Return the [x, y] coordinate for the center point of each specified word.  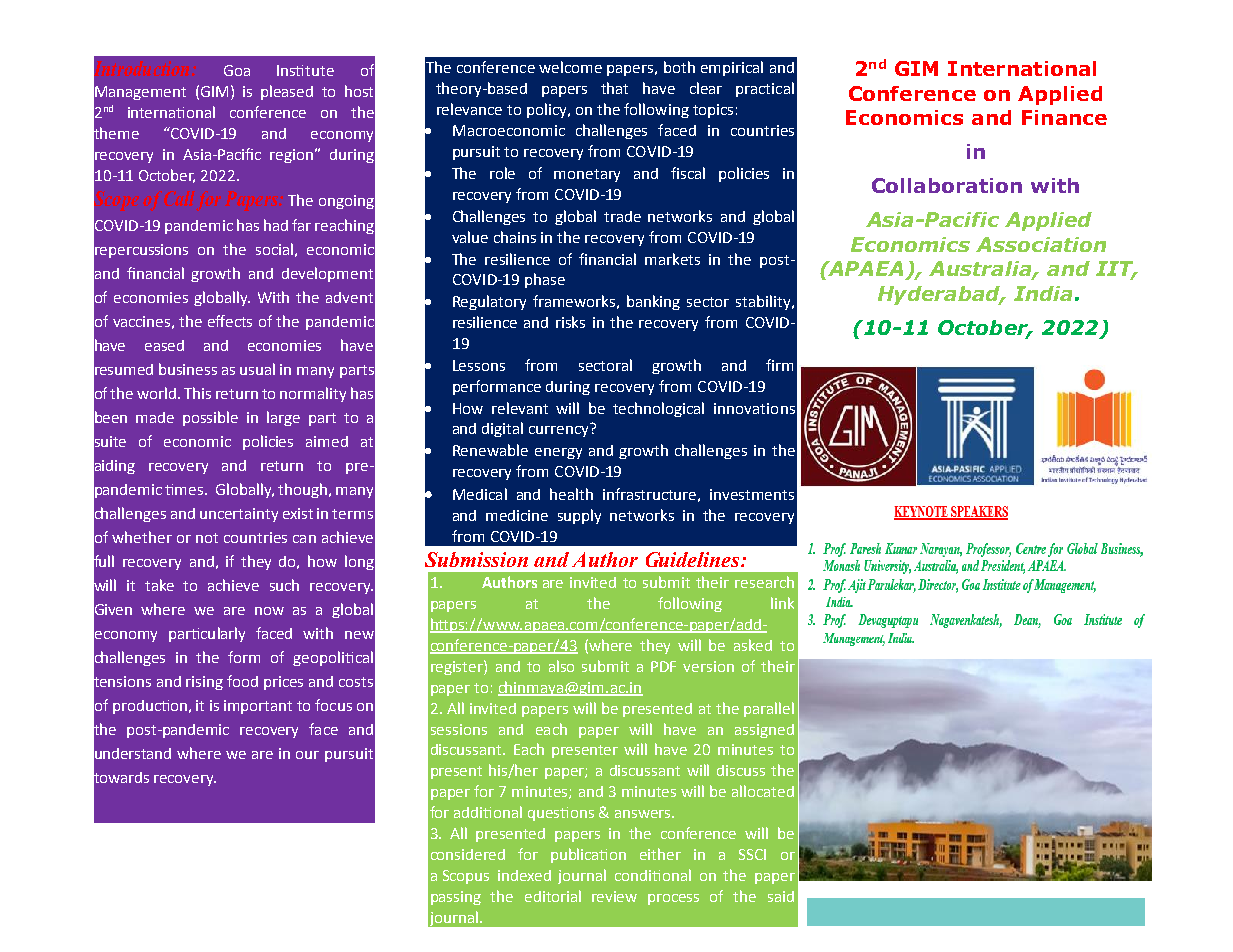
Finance [1064, 117]
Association [1041, 244]
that [614, 88]
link [782, 603]
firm [779, 365]
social [274, 249]
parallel [769, 709]
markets [672, 259]
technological [658, 409]
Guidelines [694, 559]
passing [456, 898]
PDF [663, 666]
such [284, 585]
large [283, 418]
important [258, 707]
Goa [237, 70]
